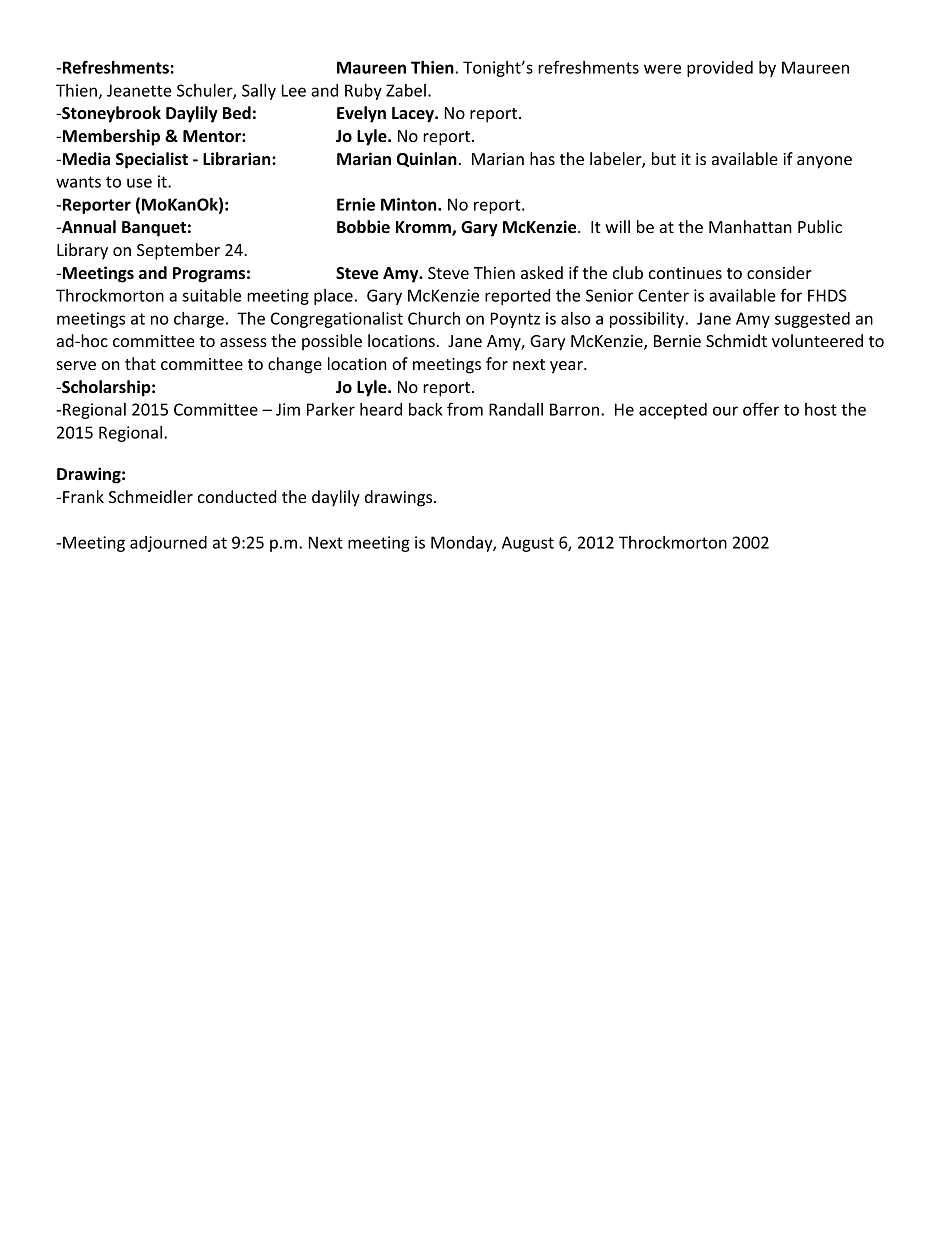 The width and height of the image is (952, 1233). What do you see at coordinates (288, 409) in the image?
I see `Jim` at bounding box center [288, 409].
